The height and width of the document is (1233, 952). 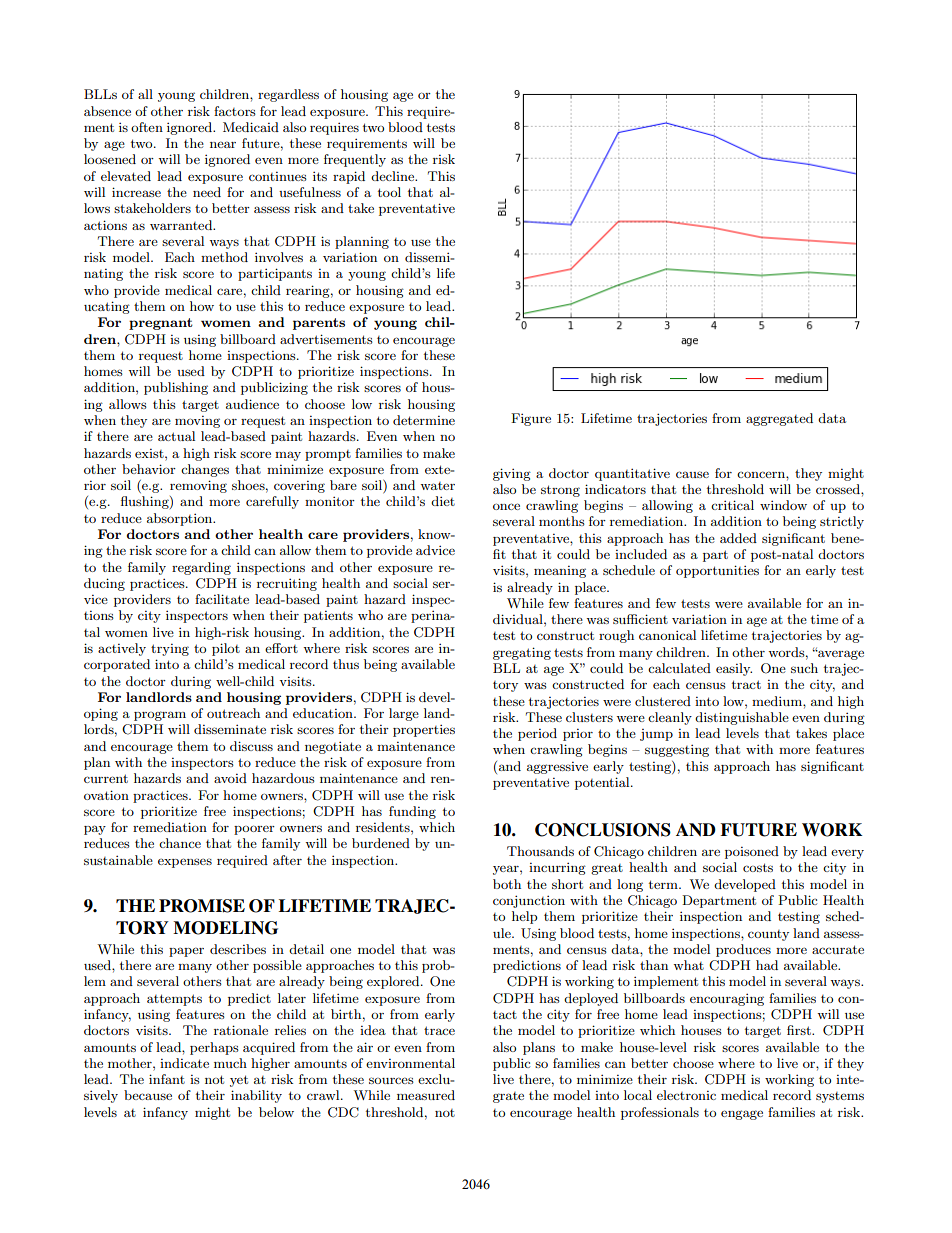 What do you see at coordinates (779, 419) in the document?
I see `aggregated` at bounding box center [779, 419].
